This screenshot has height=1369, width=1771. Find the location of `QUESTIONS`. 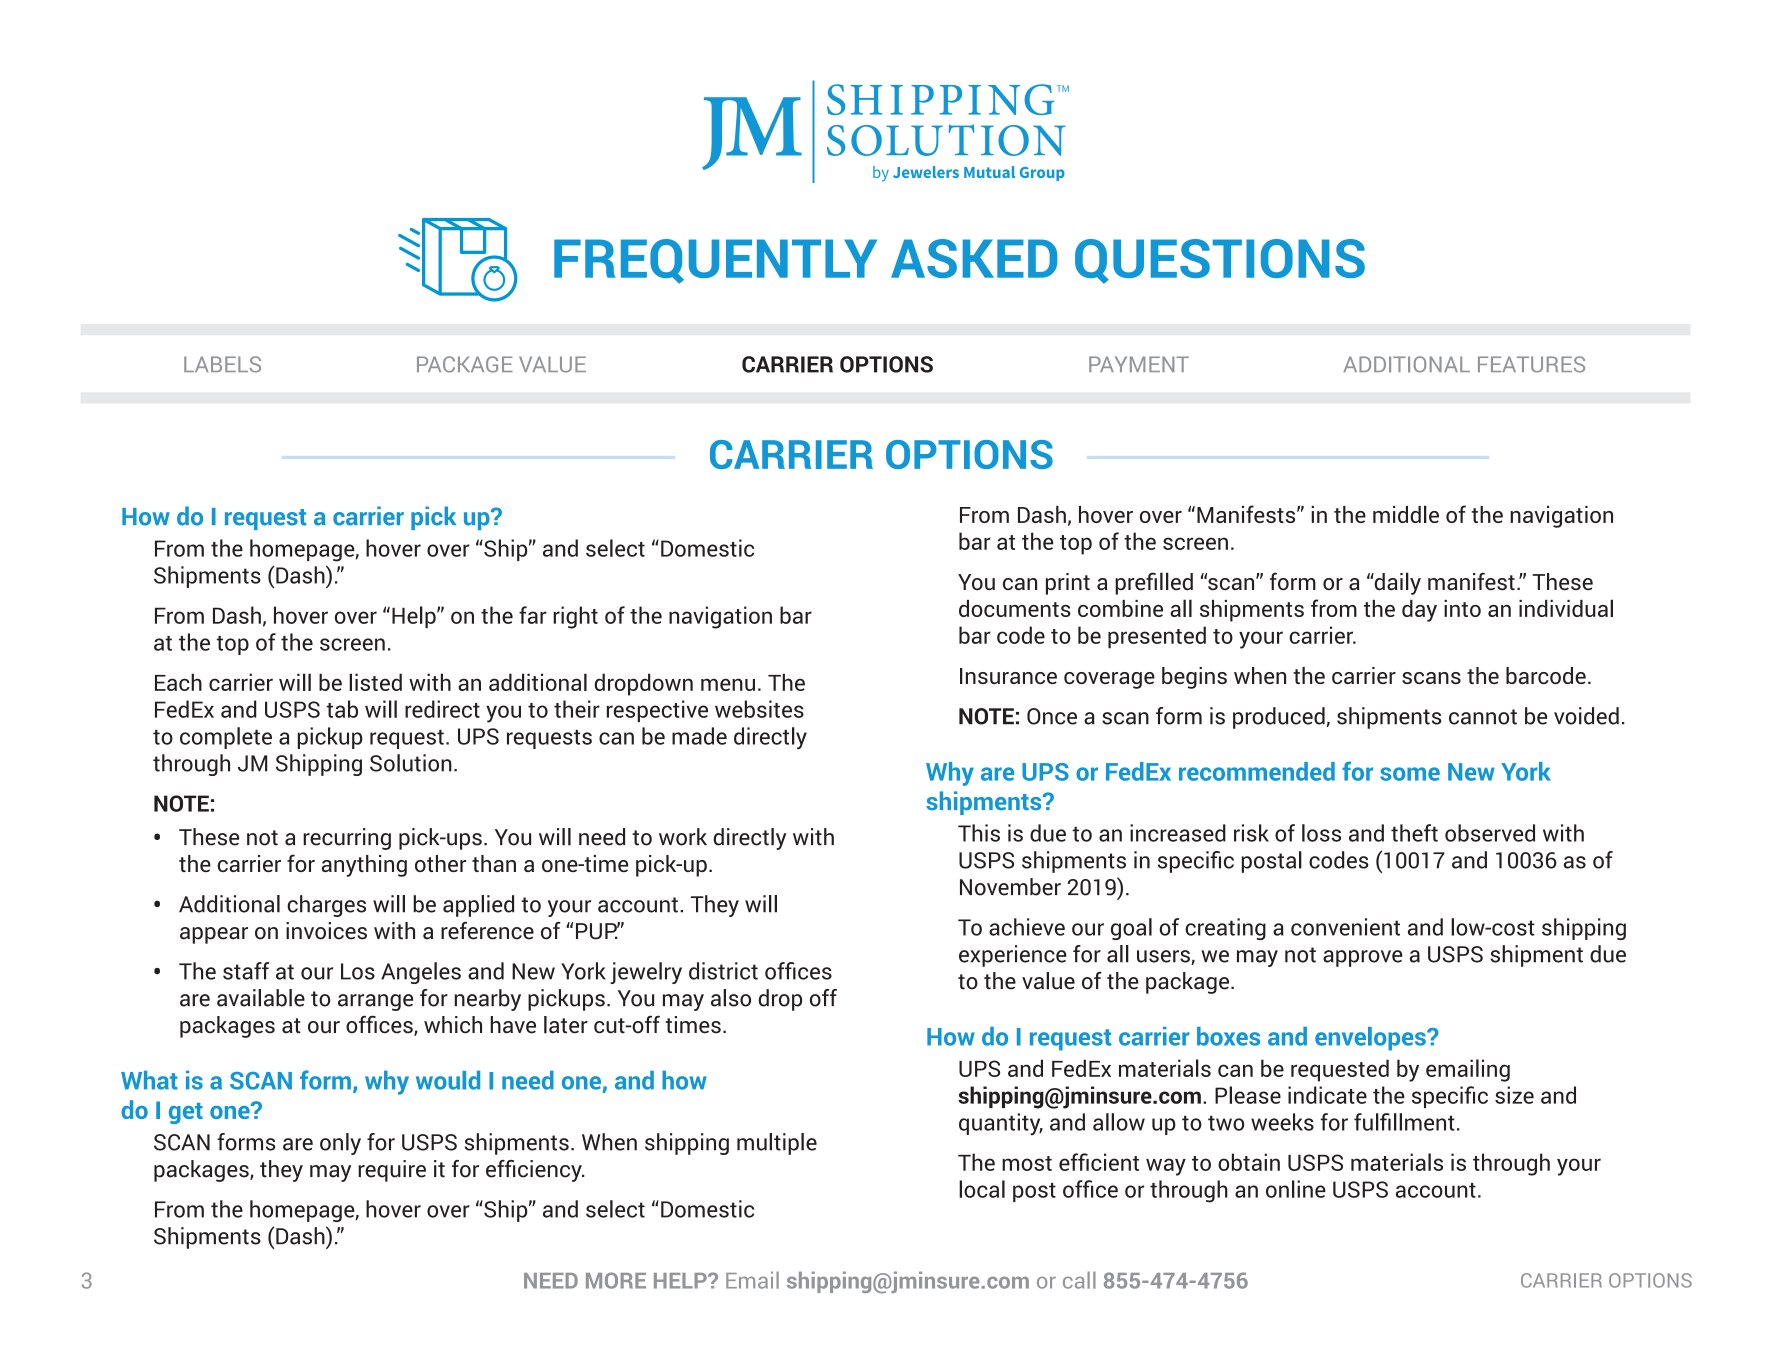

QUESTIONS is located at coordinates (1220, 261).
